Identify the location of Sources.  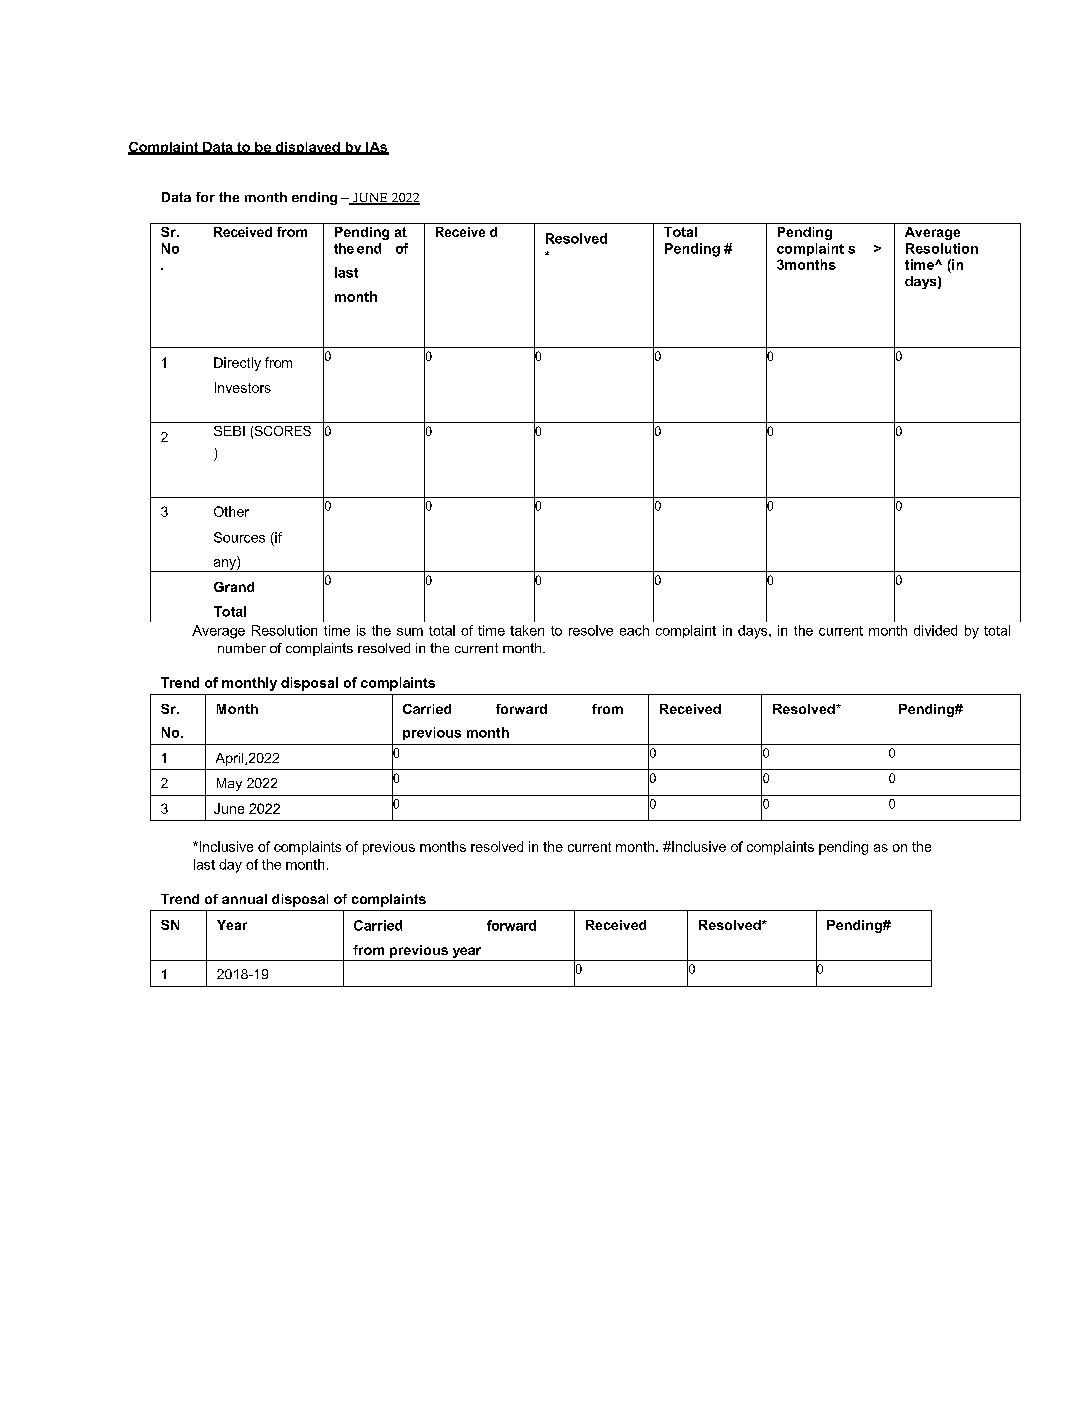
(239, 537).
